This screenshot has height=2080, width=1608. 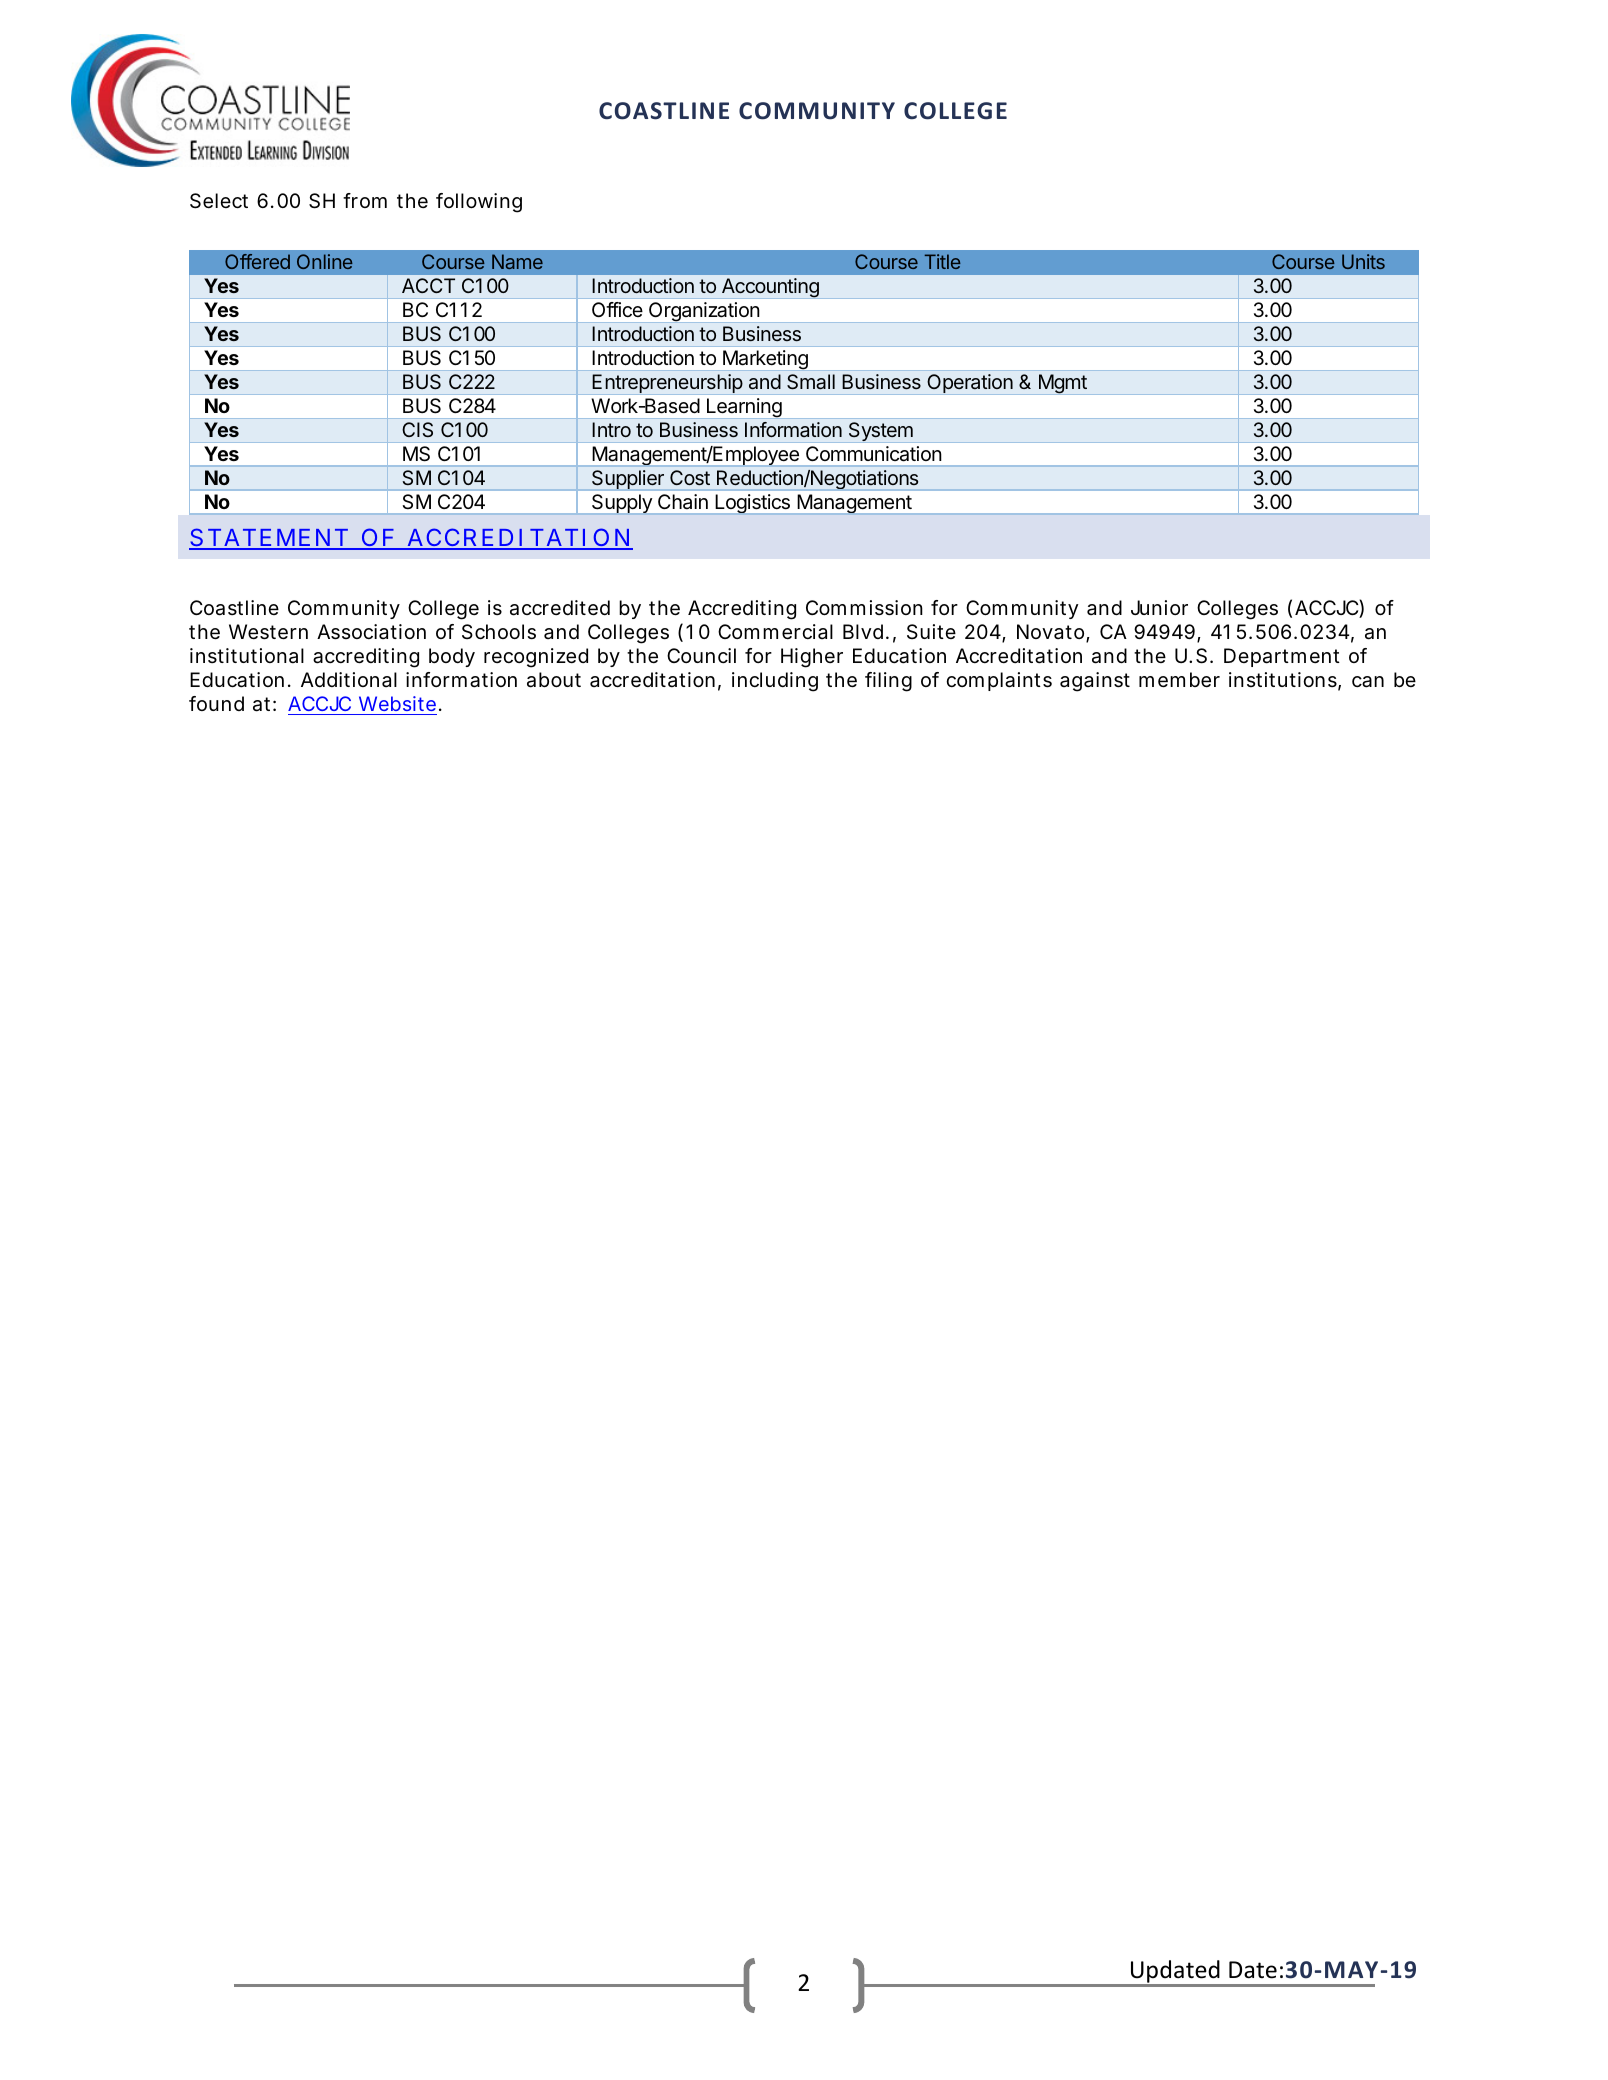 What do you see at coordinates (365, 200) in the screenshot?
I see `from` at bounding box center [365, 200].
